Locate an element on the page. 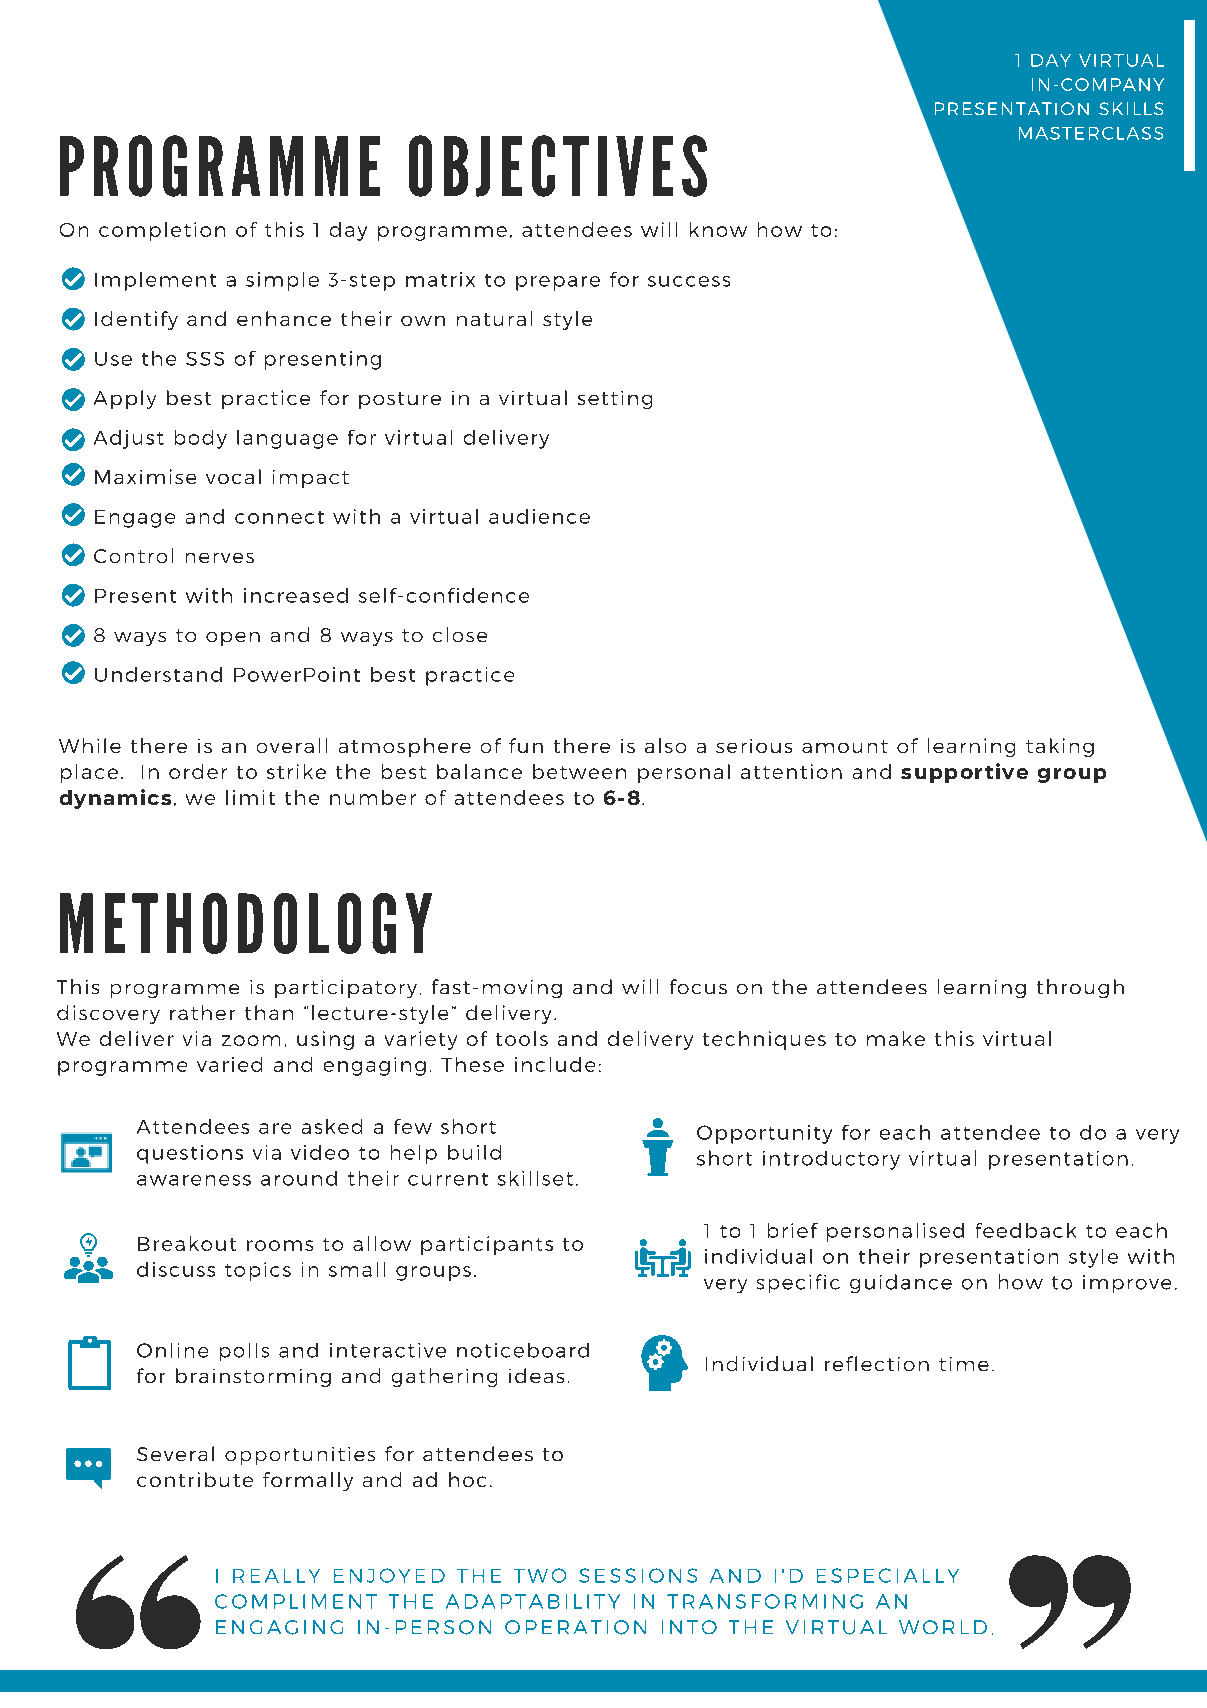 The height and width of the document is (1708, 1207). between is located at coordinates (579, 771).
